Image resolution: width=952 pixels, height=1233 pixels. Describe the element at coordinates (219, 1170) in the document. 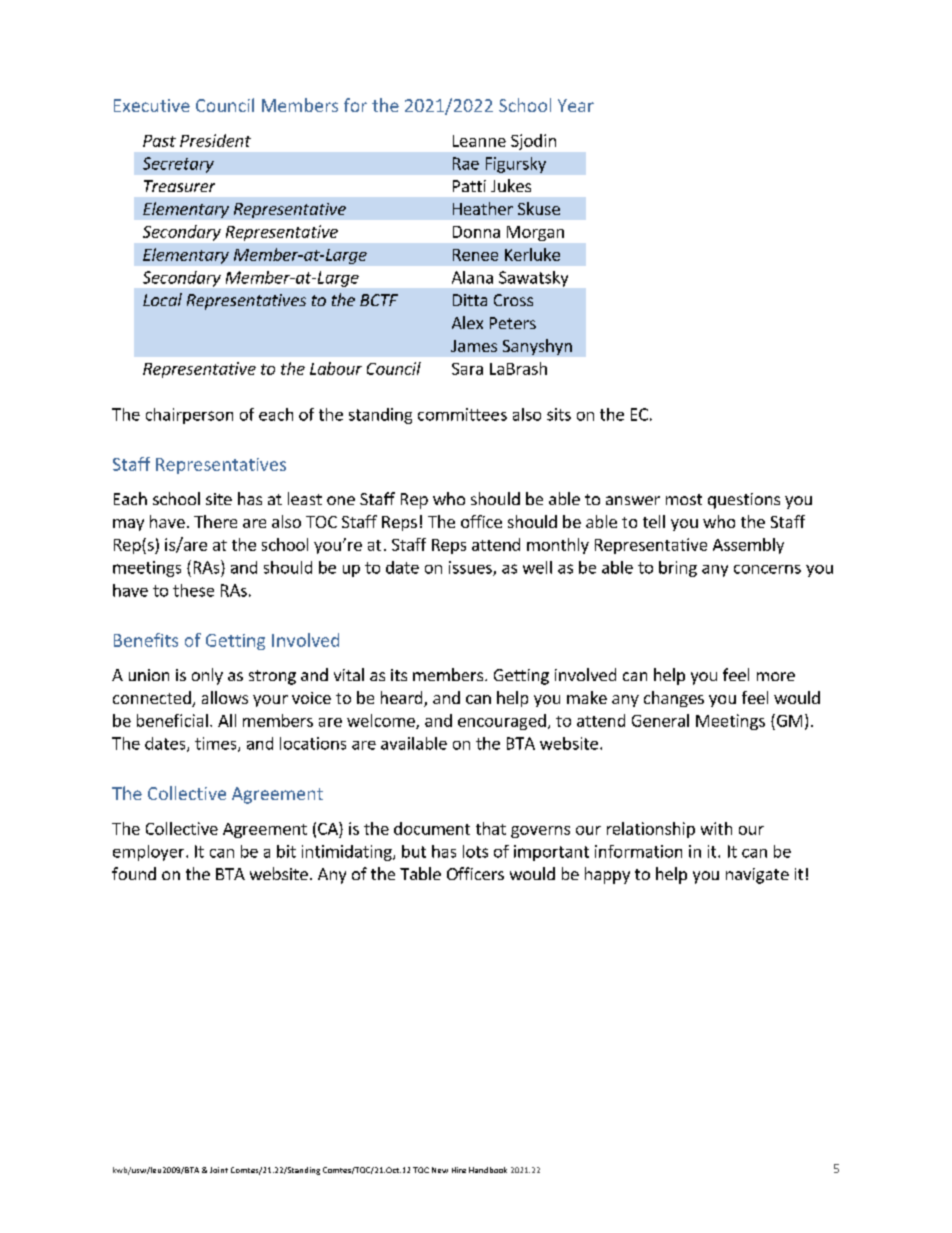

I see `Joint` at that location.
